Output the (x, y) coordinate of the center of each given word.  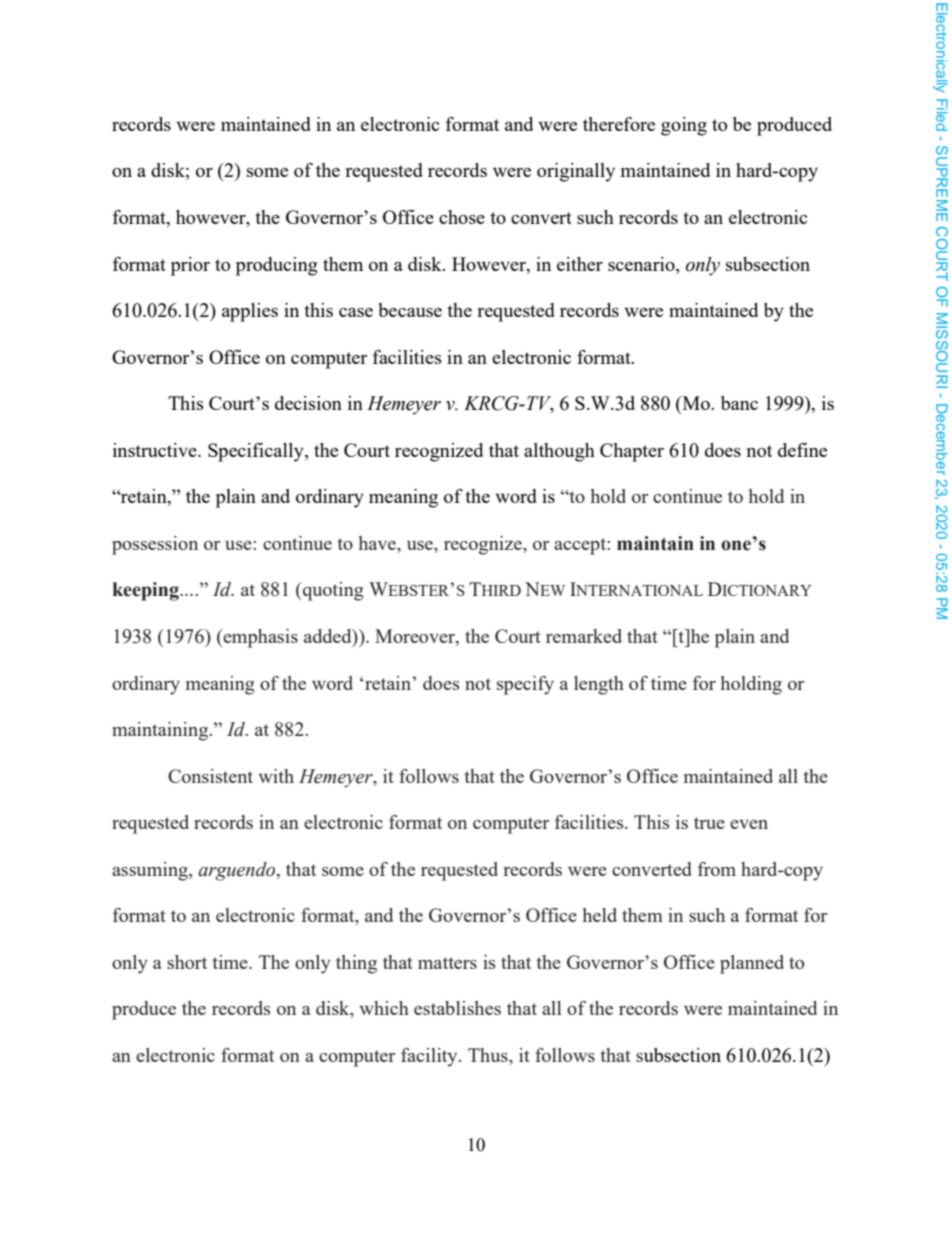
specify (525, 685)
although (559, 452)
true (709, 823)
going (684, 126)
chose (462, 217)
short (187, 962)
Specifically (257, 452)
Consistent (210, 776)
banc (739, 403)
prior (190, 266)
